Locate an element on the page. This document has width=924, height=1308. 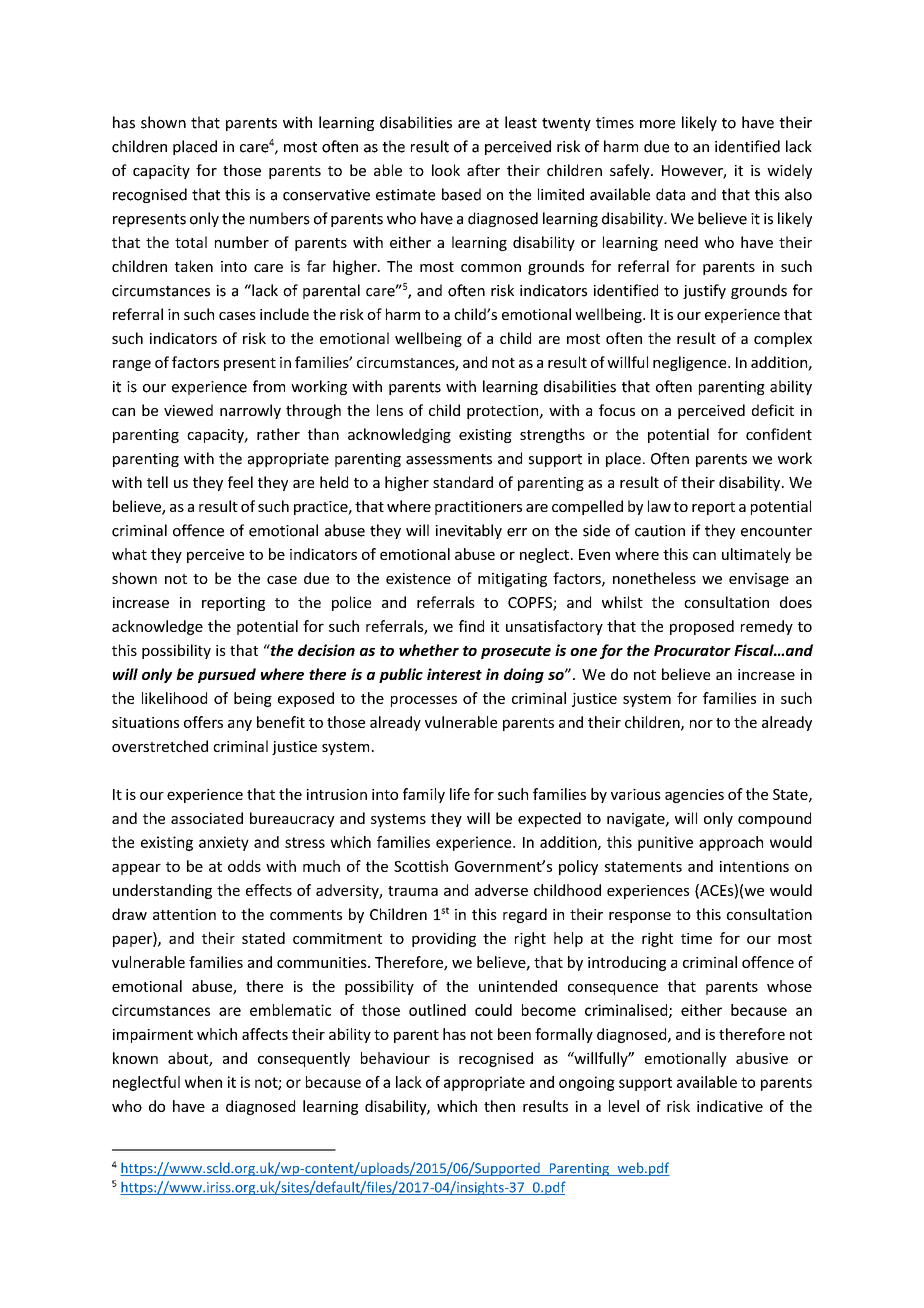
then is located at coordinates (499, 1106).
